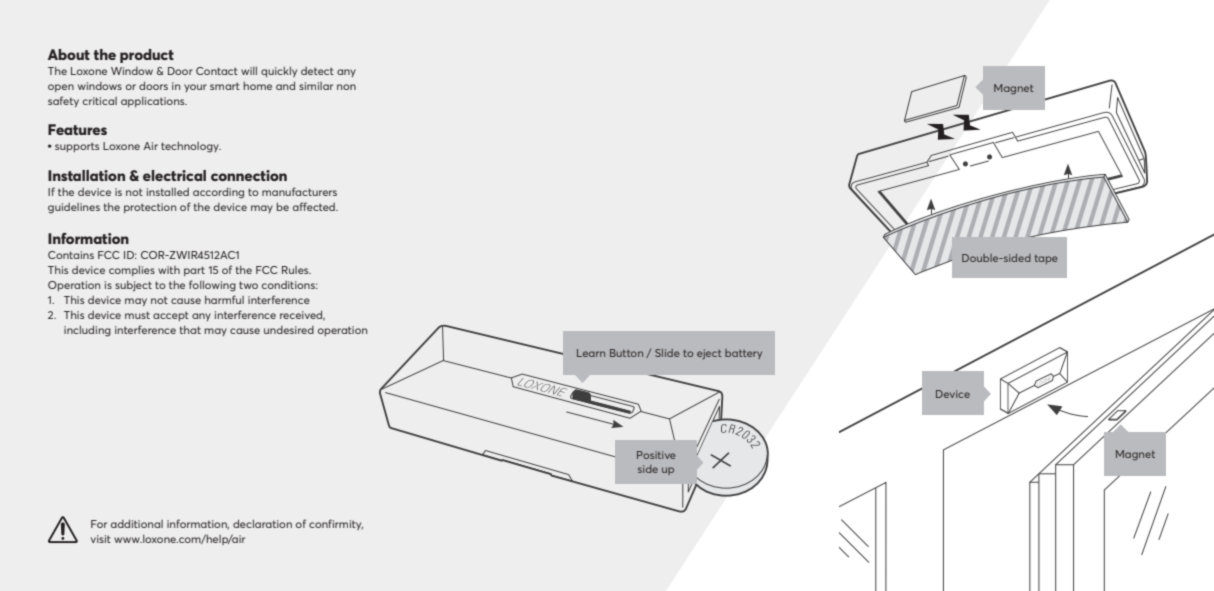 This screenshot has height=591, width=1214. What do you see at coordinates (346, 87) in the screenshot?
I see `non` at bounding box center [346, 87].
